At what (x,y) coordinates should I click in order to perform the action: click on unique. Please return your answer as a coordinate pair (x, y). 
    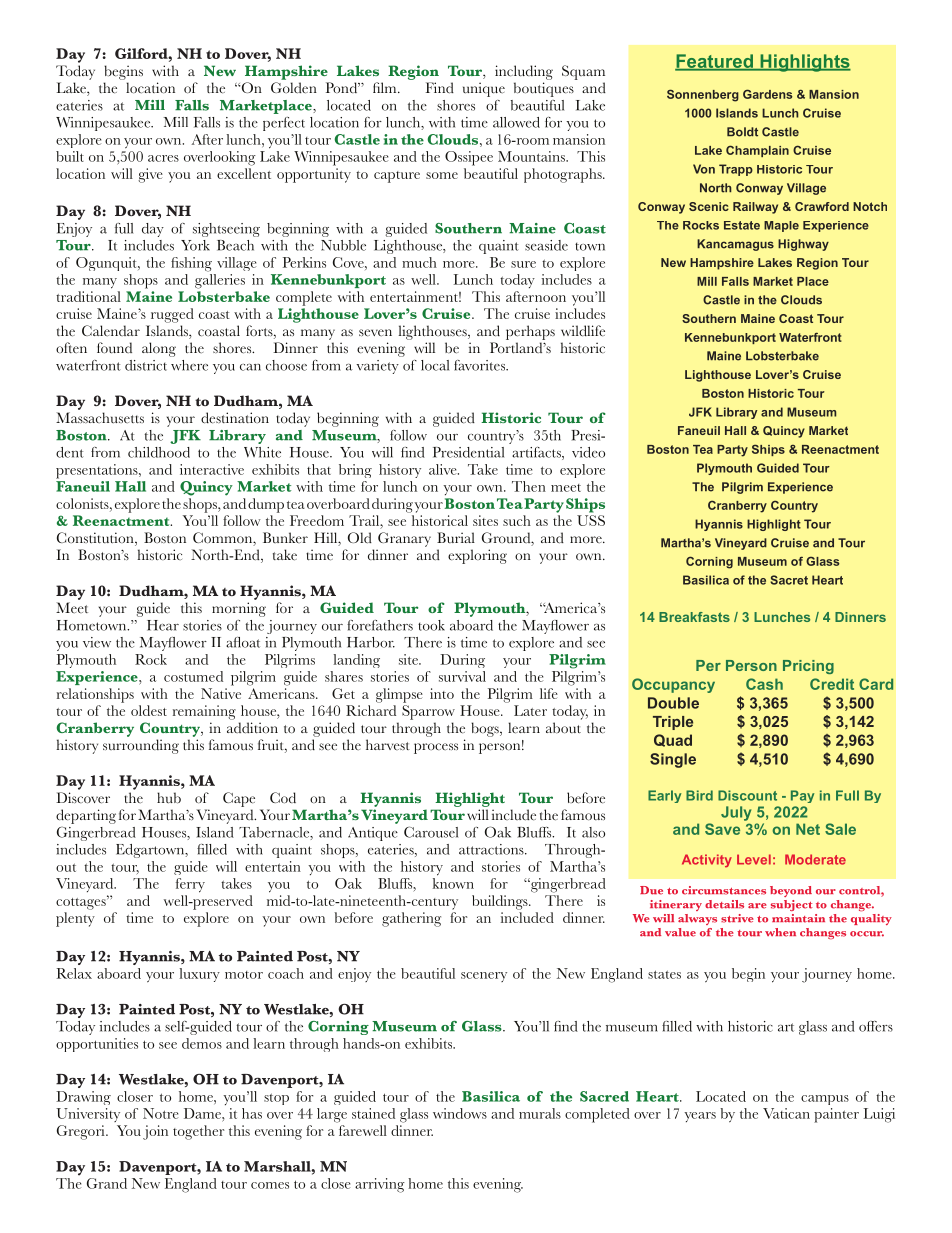
    Looking at the image, I should click on (484, 89).
